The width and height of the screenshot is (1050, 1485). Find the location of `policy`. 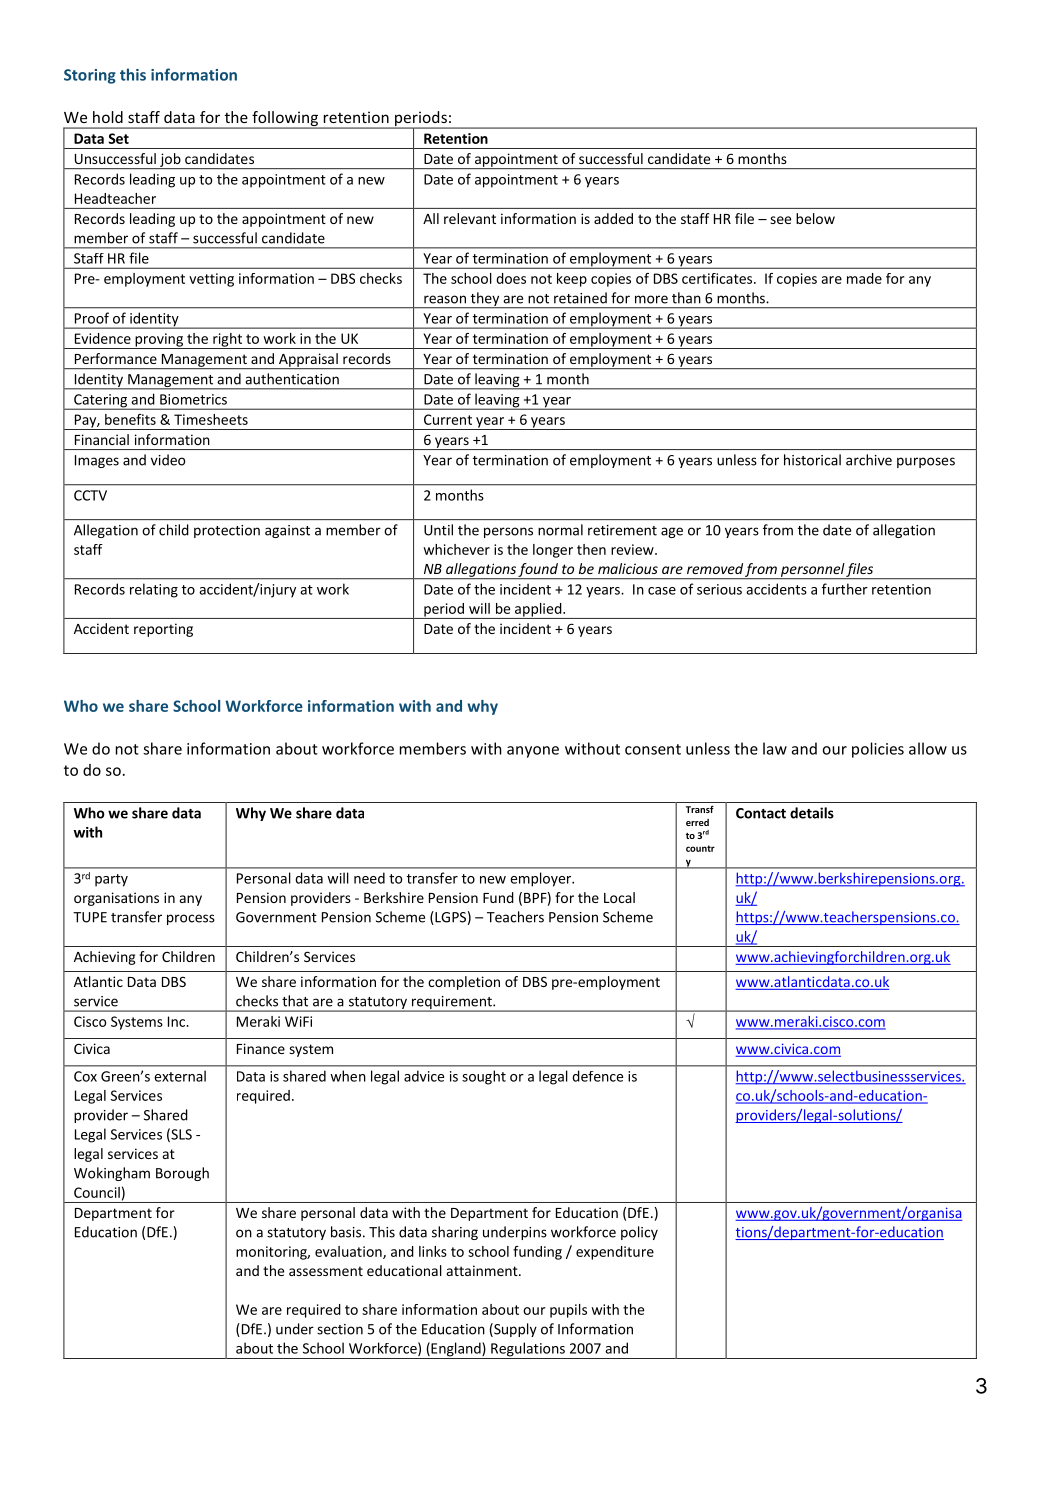

policy is located at coordinates (639, 1233).
